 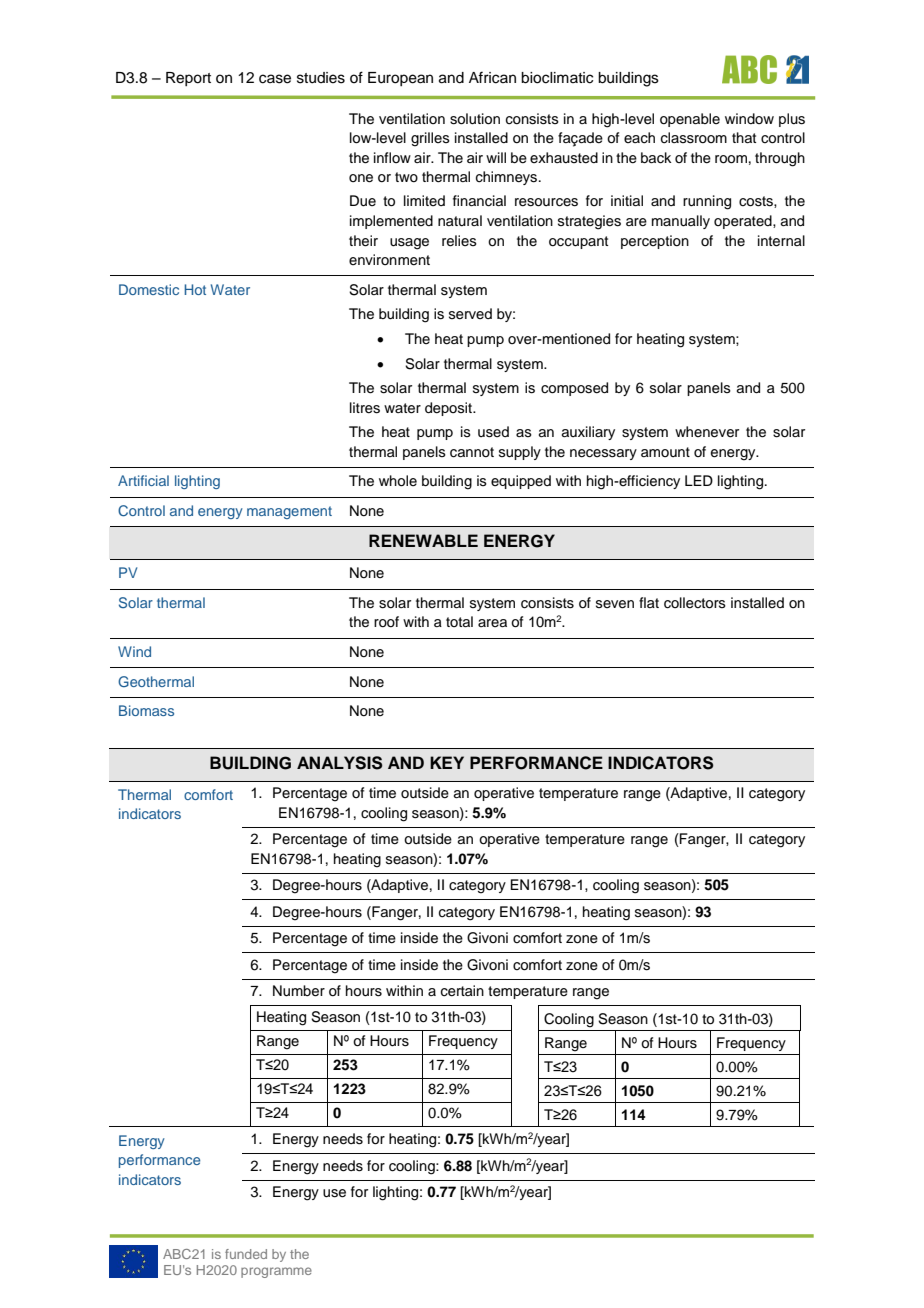 What do you see at coordinates (475, 119) in the page?
I see `solution` at bounding box center [475, 119].
